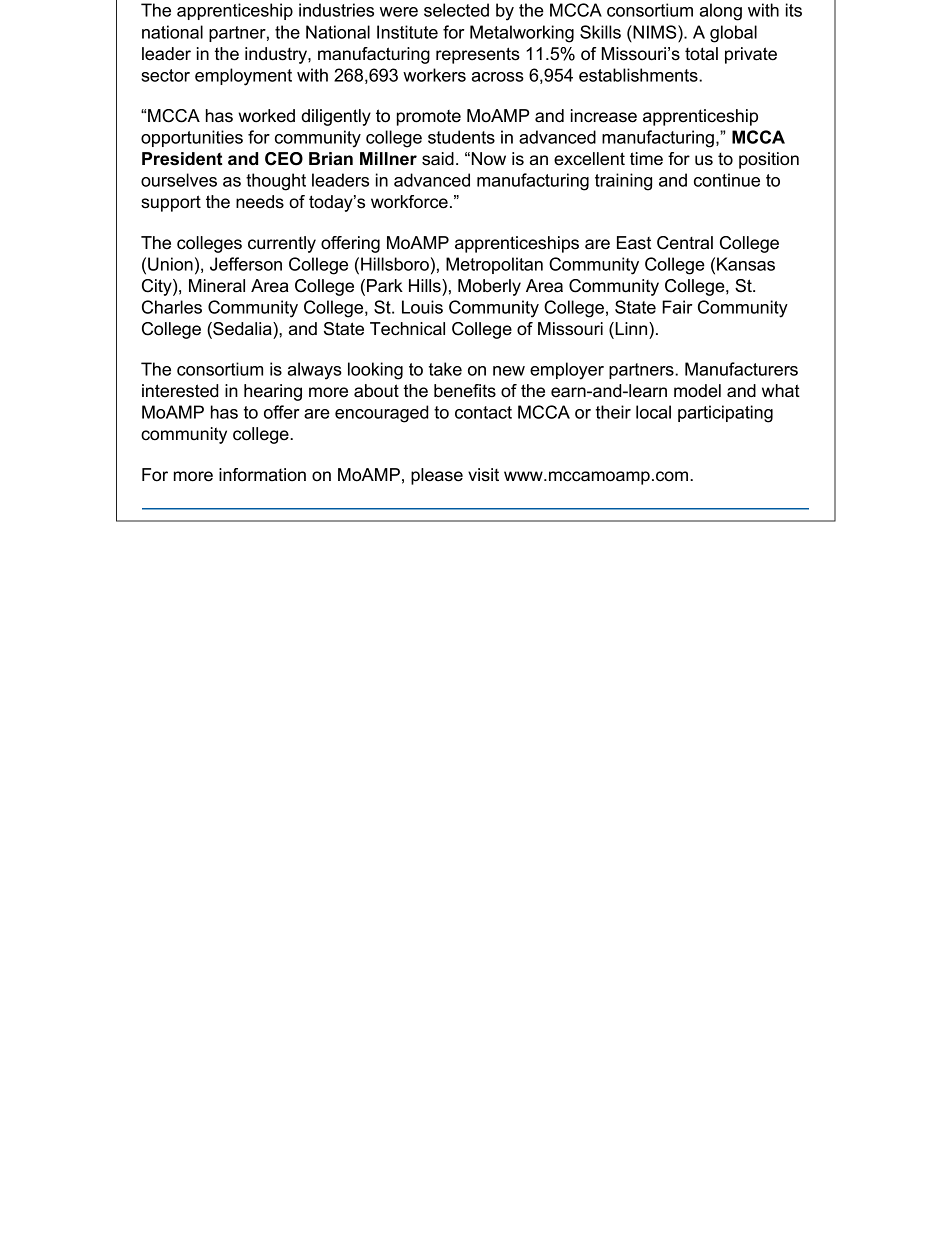 This image has height=1233, width=952. I want to click on information, so click(262, 475).
